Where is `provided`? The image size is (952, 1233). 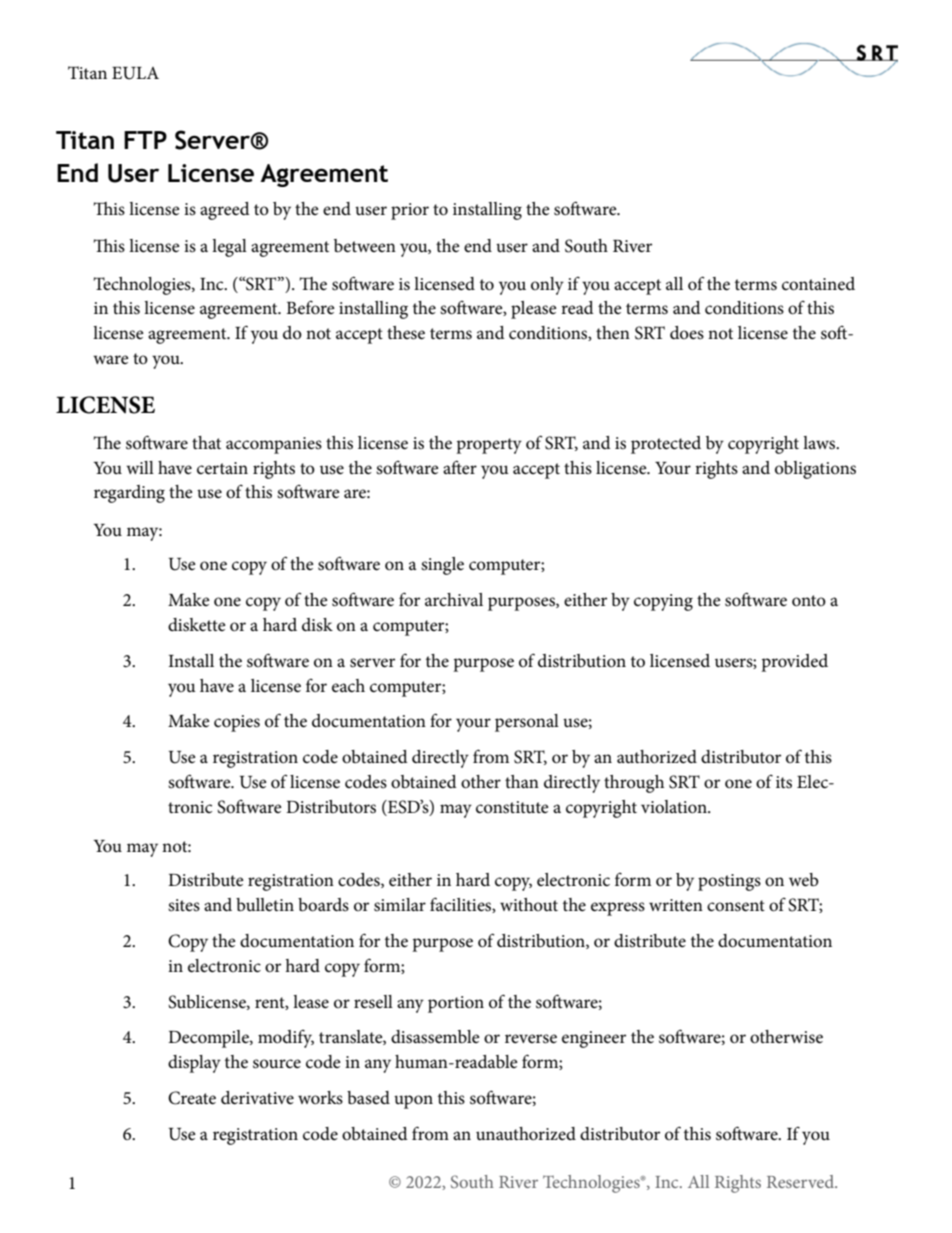 provided is located at coordinates (794, 663).
